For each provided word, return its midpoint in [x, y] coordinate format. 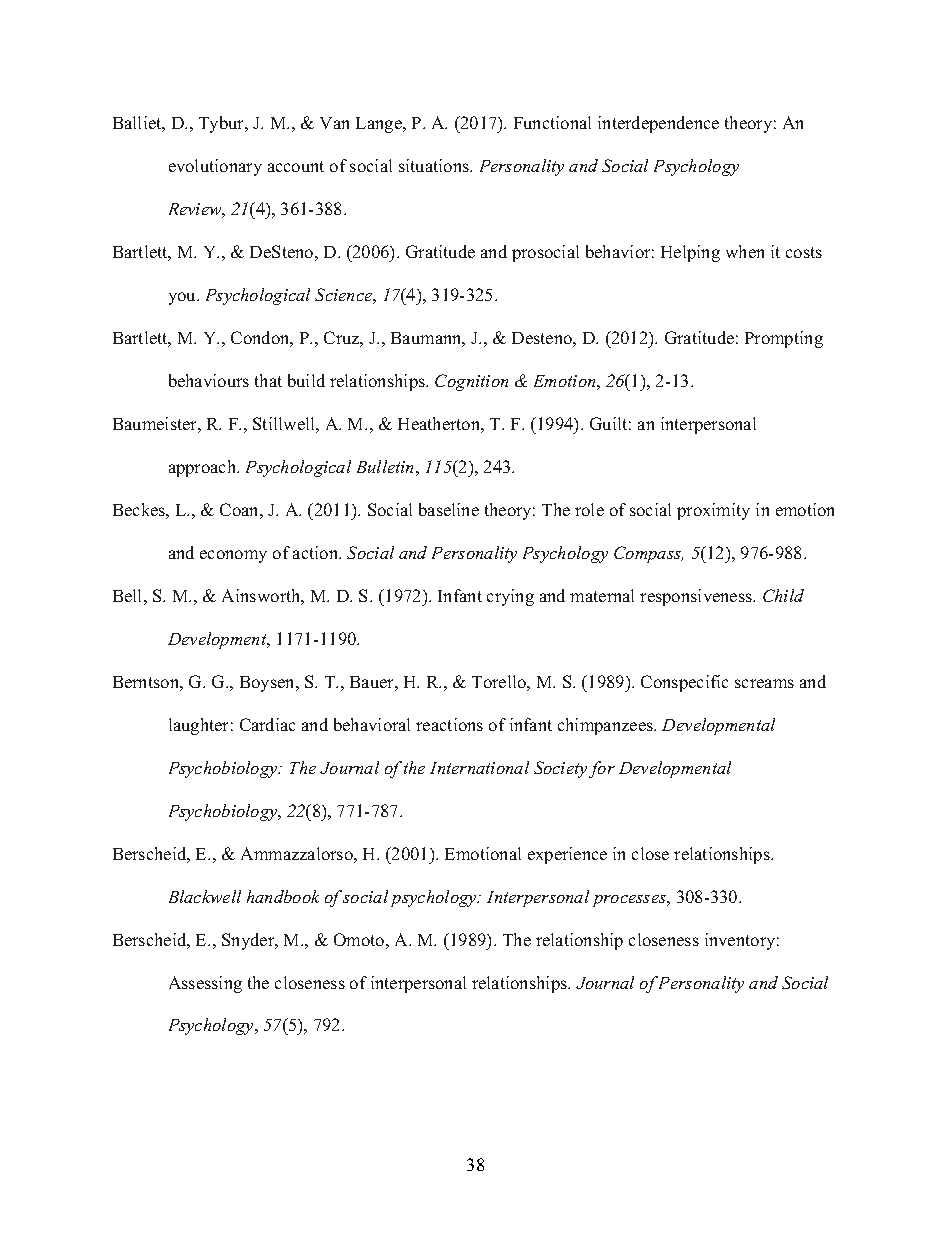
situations [435, 165]
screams [764, 683]
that [268, 380]
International [479, 767]
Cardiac [267, 724]
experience [567, 855]
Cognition [471, 382]
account [296, 166]
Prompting [784, 339]
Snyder [249, 941]
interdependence [658, 124]
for [602, 769]
